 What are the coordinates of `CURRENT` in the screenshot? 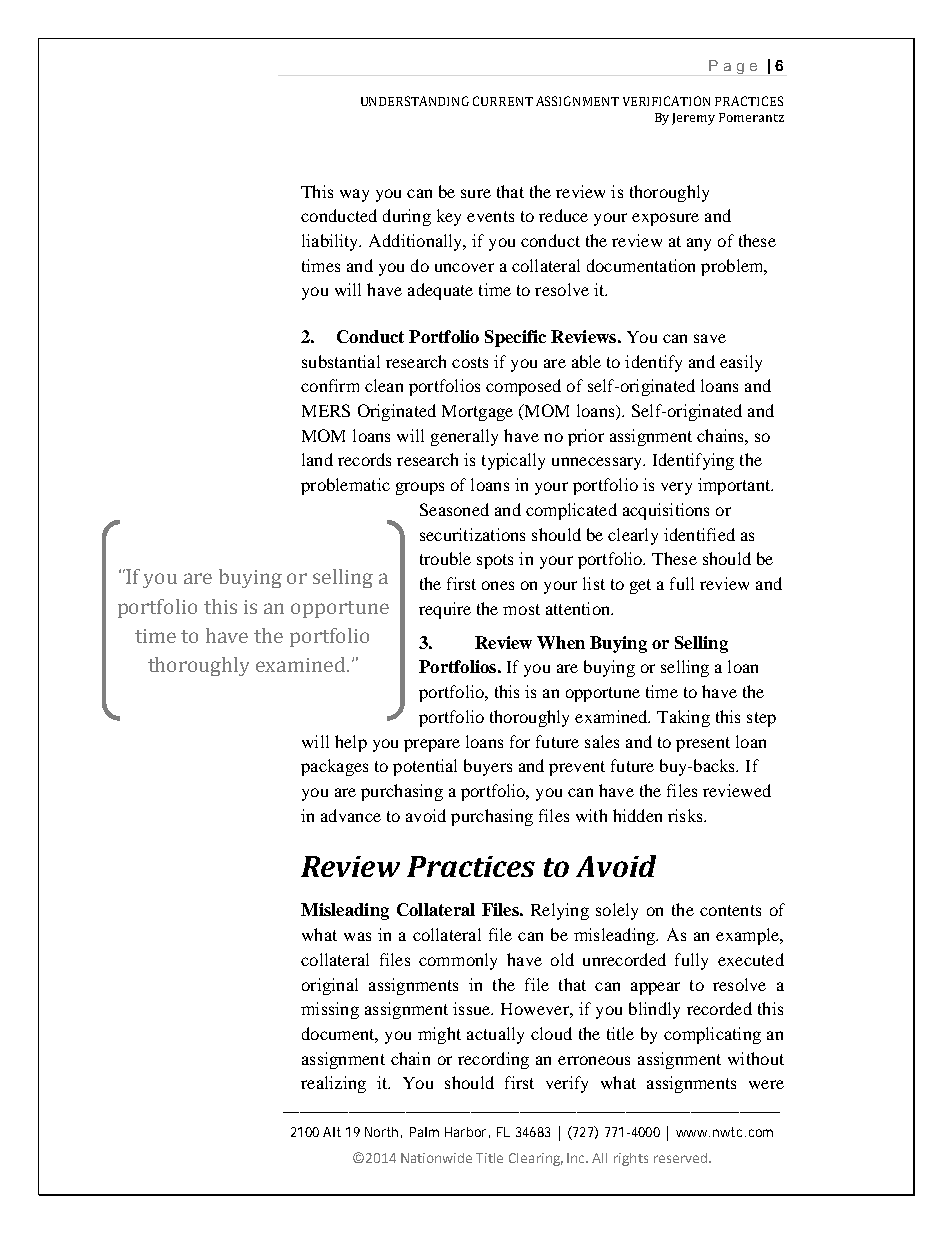 It's located at (503, 101).
